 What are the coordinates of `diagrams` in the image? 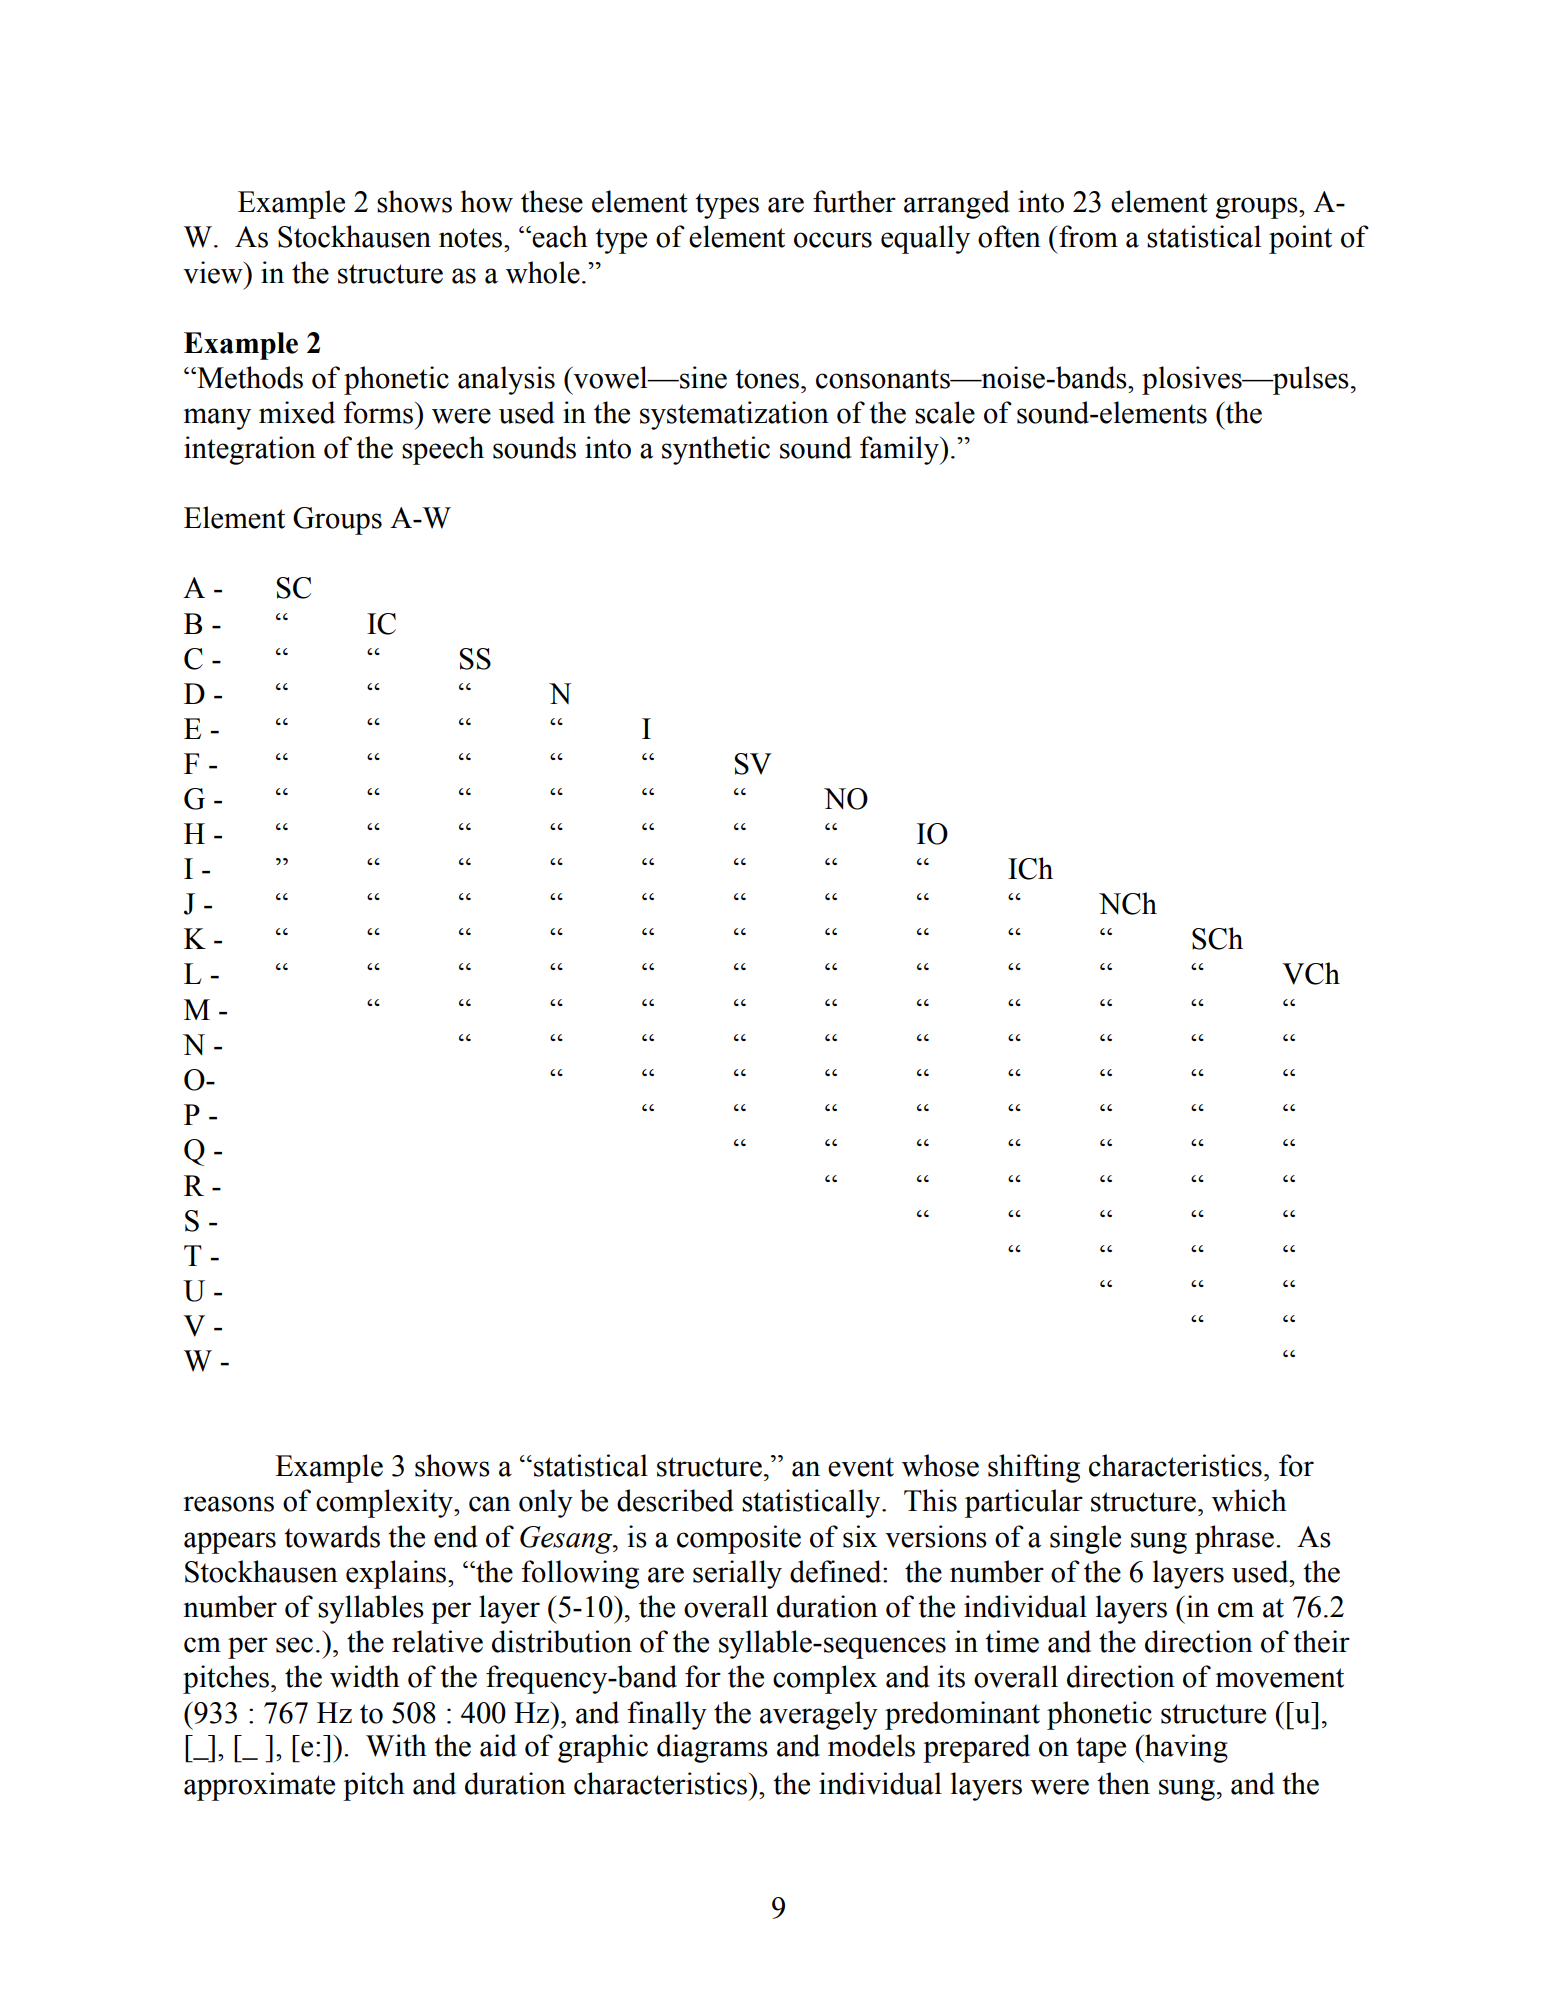 It's located at (712, 1748).
